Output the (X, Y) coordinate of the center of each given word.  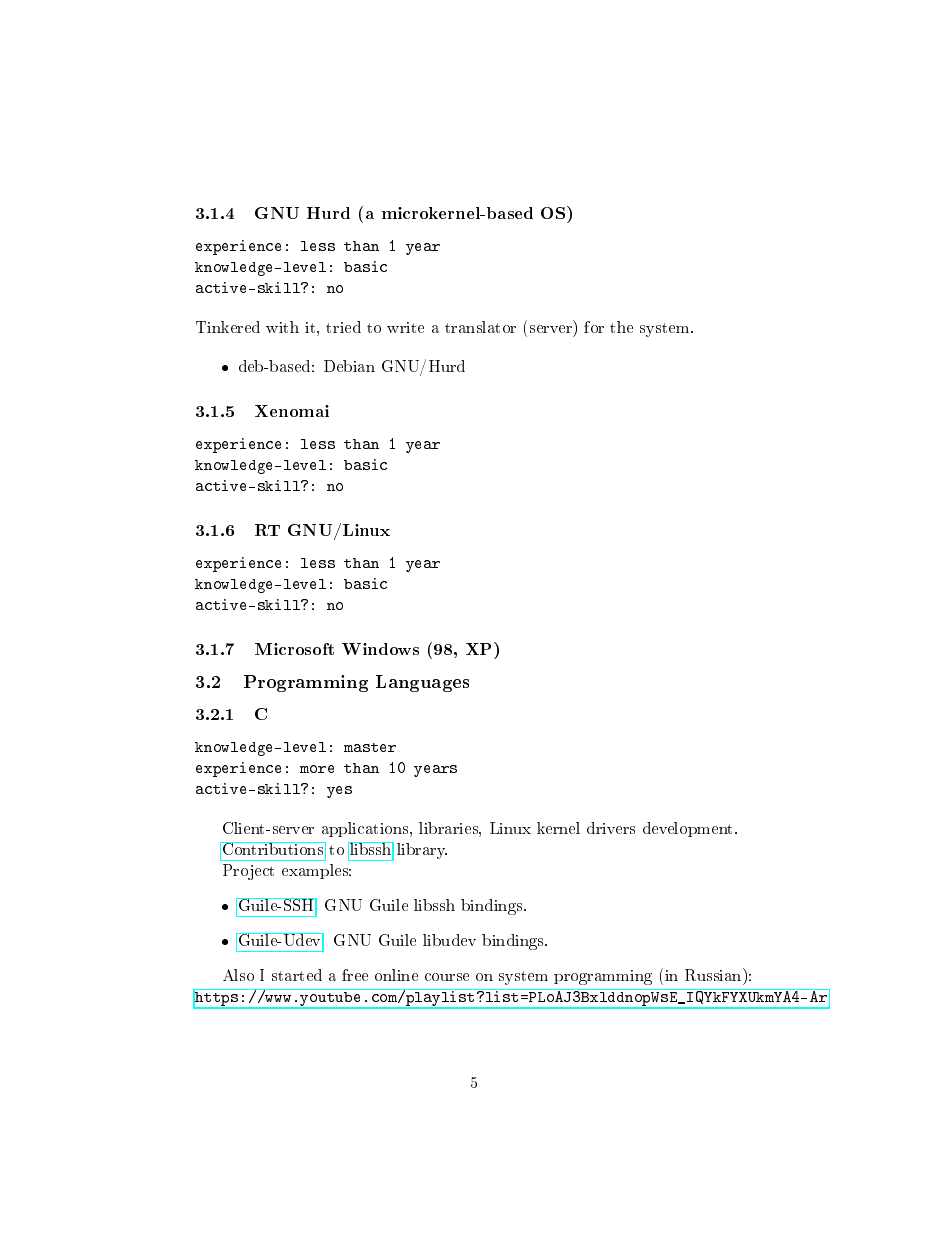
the (621, 327)
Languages (422, 683)
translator (480, 327)
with (282, 327)
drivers (611, 828)
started (297, 975)
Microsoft (294, 649)
